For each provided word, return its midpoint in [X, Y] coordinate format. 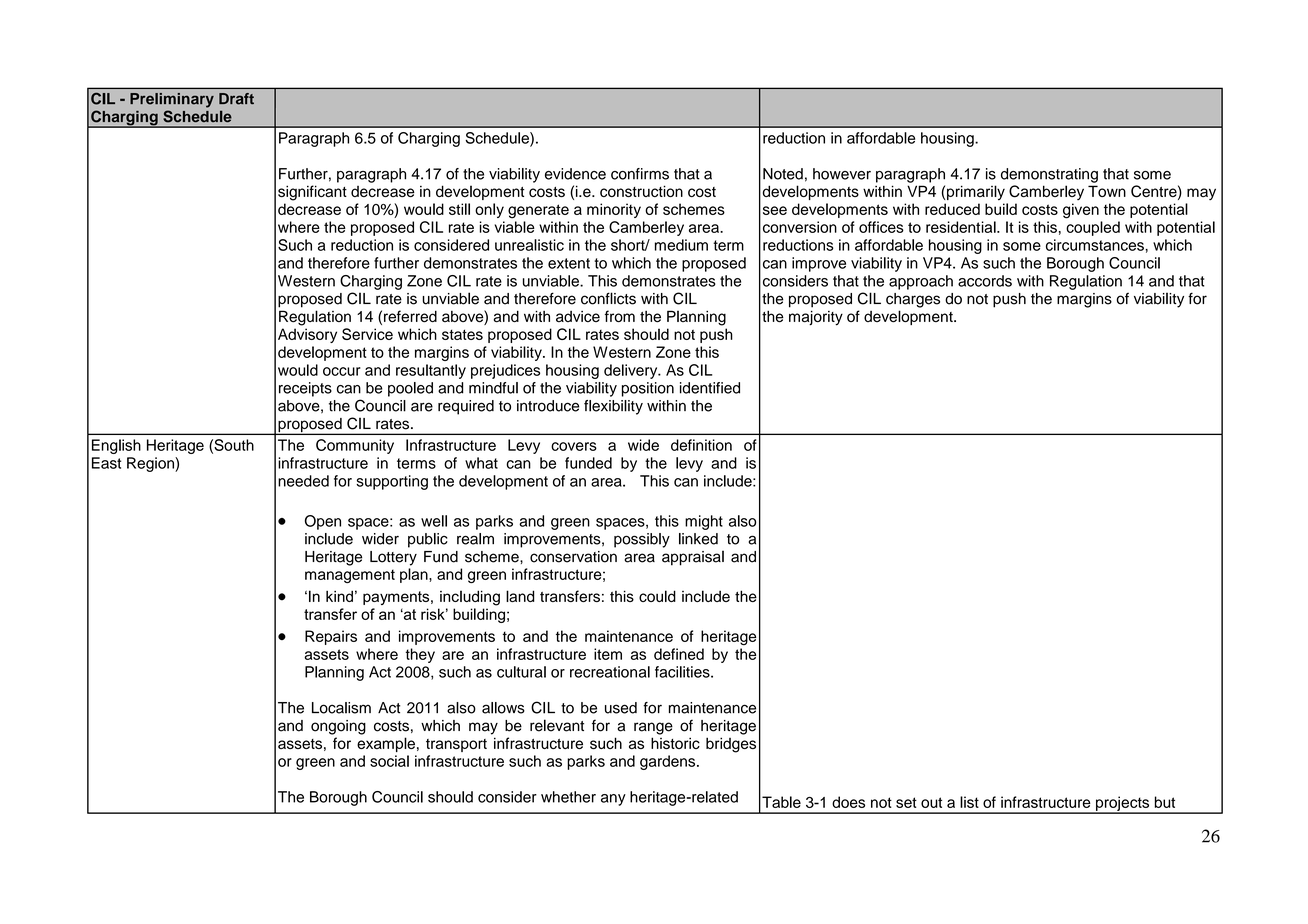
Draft [236, 99]
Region [151, 464]
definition [701, 445]
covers [574, 446]
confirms [640, 174]
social [389, 761]
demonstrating [1049, 175]
